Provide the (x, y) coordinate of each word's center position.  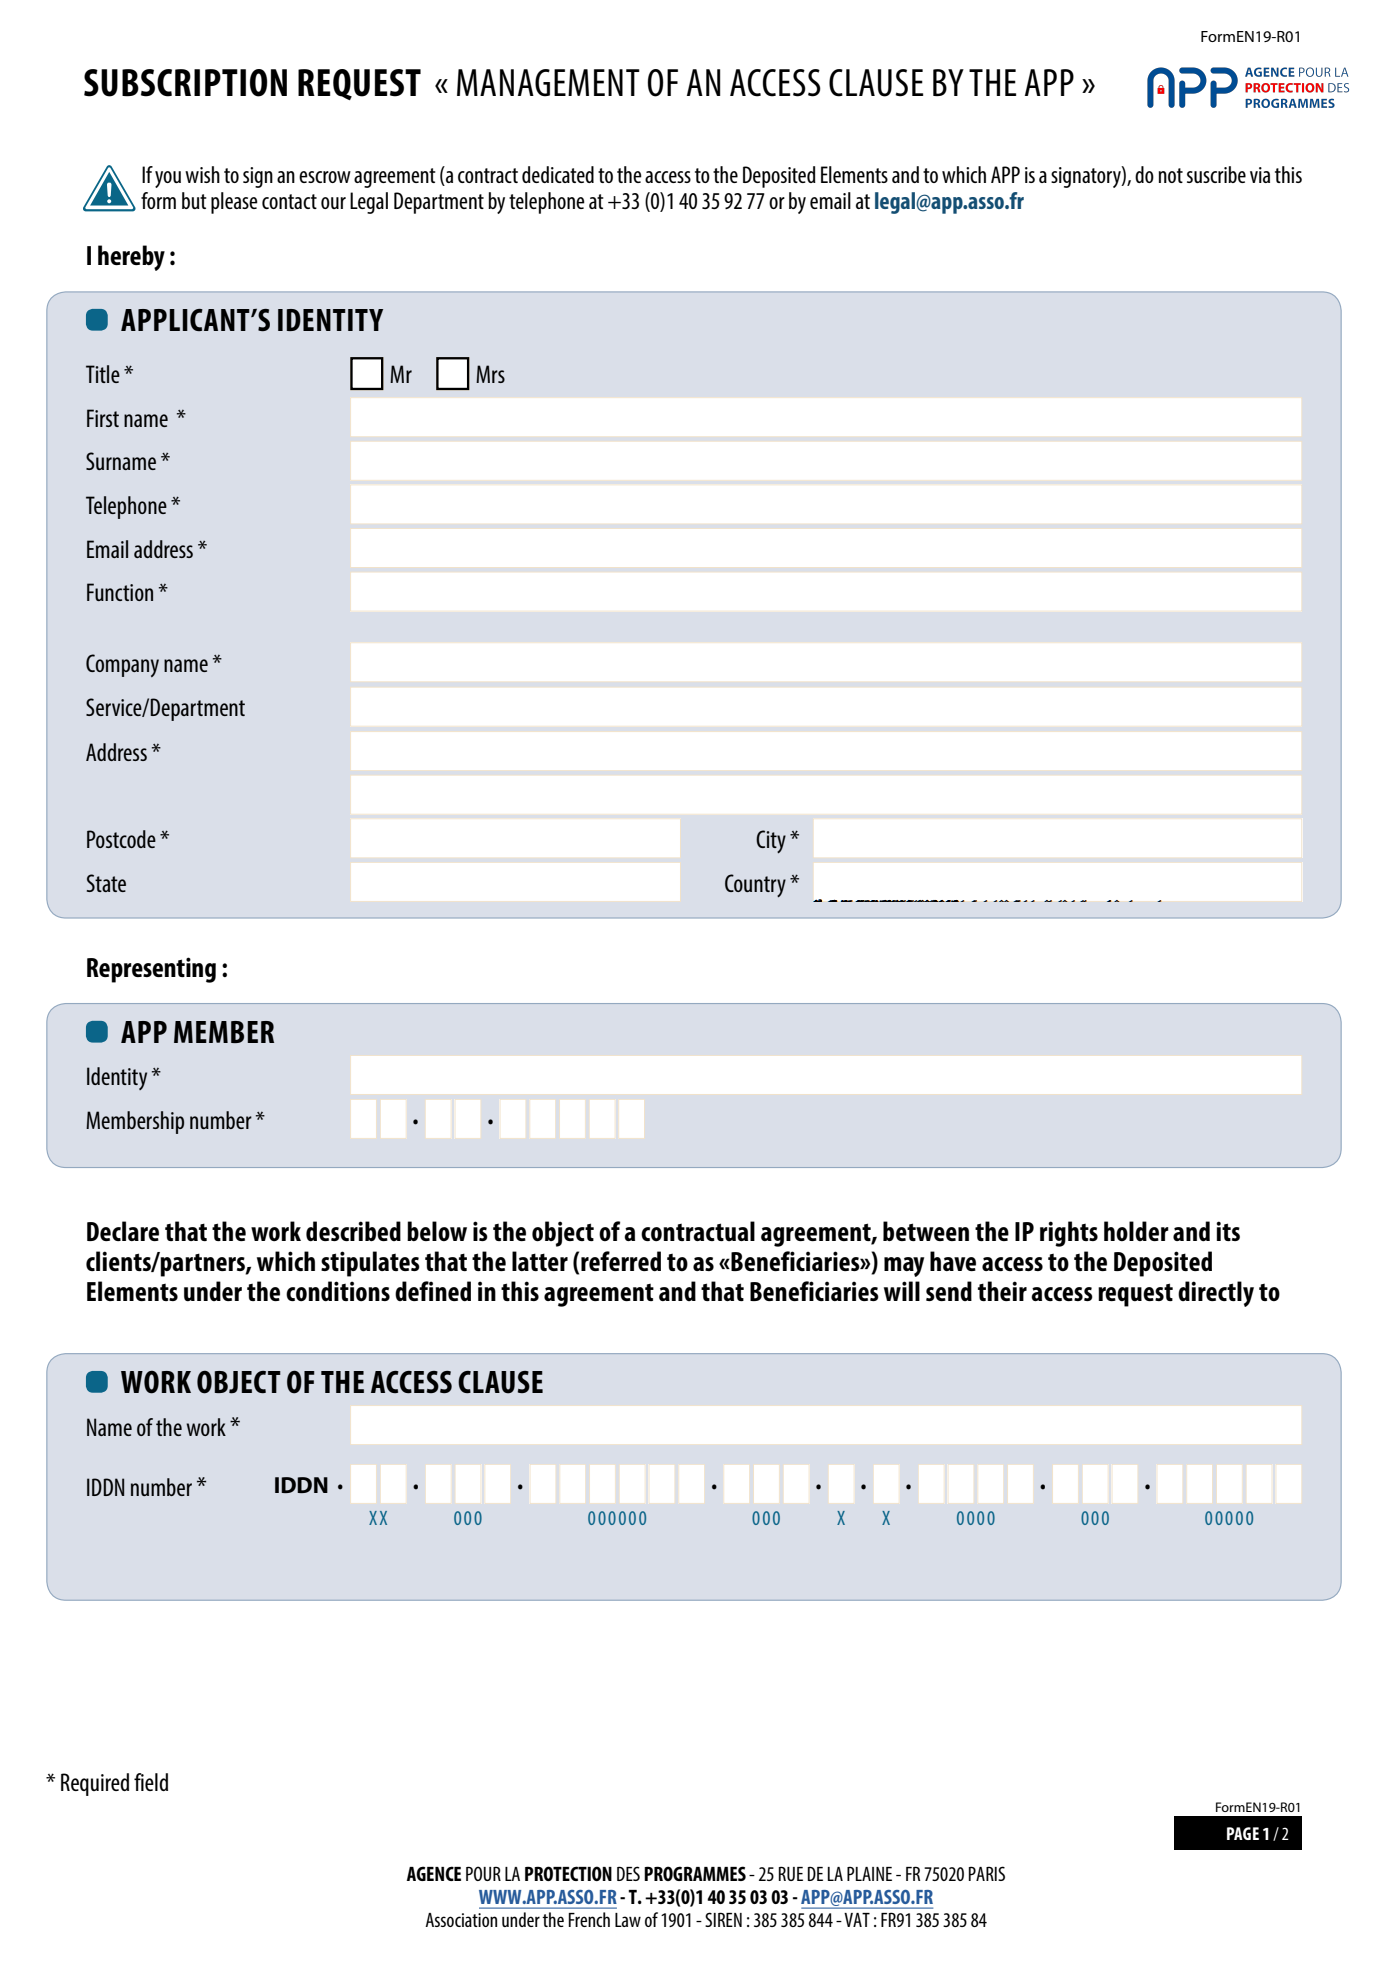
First (103, 418)
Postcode (121, 839)
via (1260, 175)
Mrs (490, 374)
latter (540, 1261)
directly (1216, 1294)
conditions (338, 1291)
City (771, 841)
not (1170, 175)
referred (621, 1261)
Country (755, 885)
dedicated (558, 174)
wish (202, 174)
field (151, 1782)
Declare (123, 1231)
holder (1136, 1231)
